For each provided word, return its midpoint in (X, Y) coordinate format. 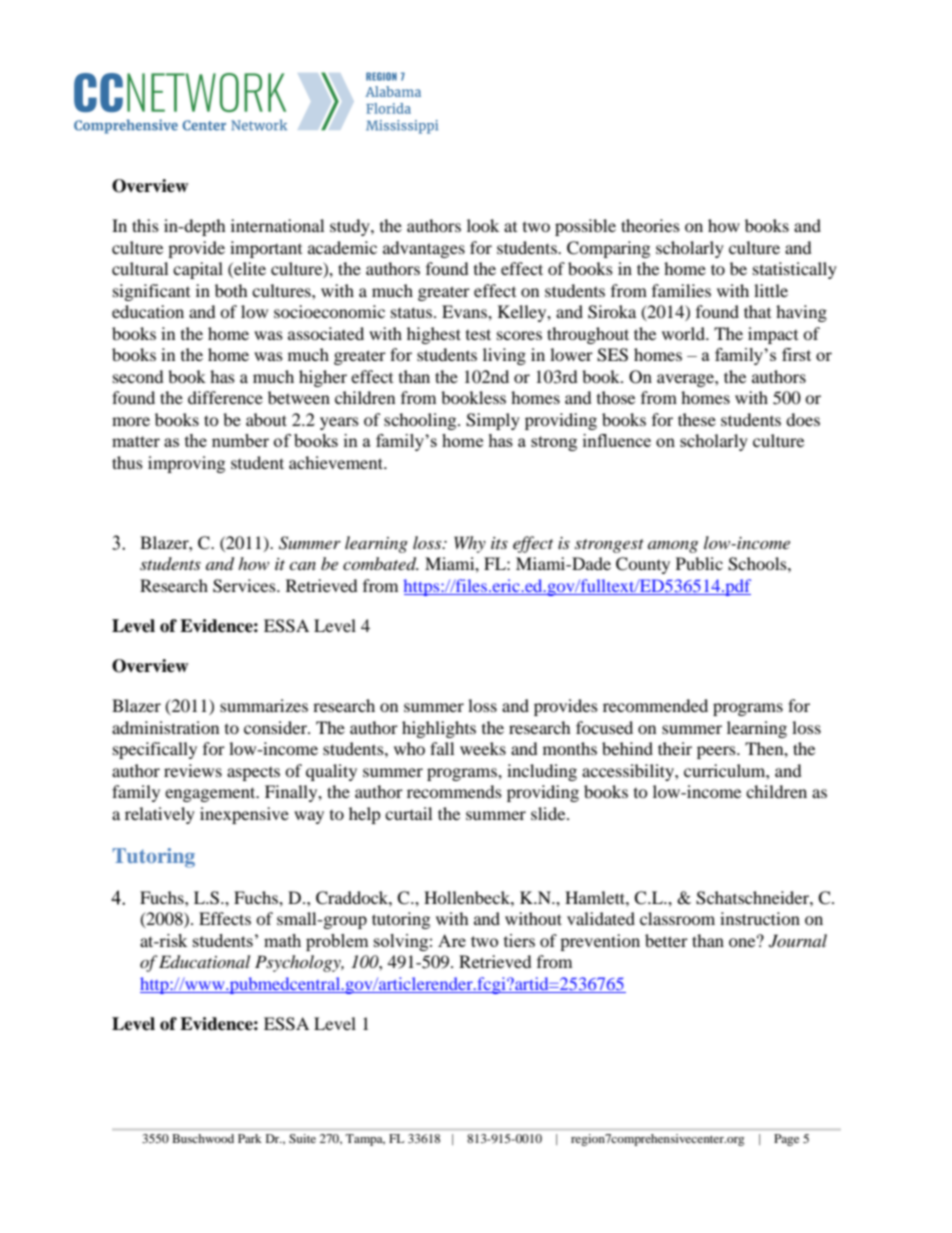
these (697, 419)
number (240, 440)
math (282, 940)
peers (717, 752)
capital (198, 270)
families (681, 290)
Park (249, 1138)
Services (245, 586)
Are (452, 940)
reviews (193, 770)
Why (470, 544)
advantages (424, 249)
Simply (493, 421)
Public (699, 563)
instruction (760, 918)
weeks (483, 748)
